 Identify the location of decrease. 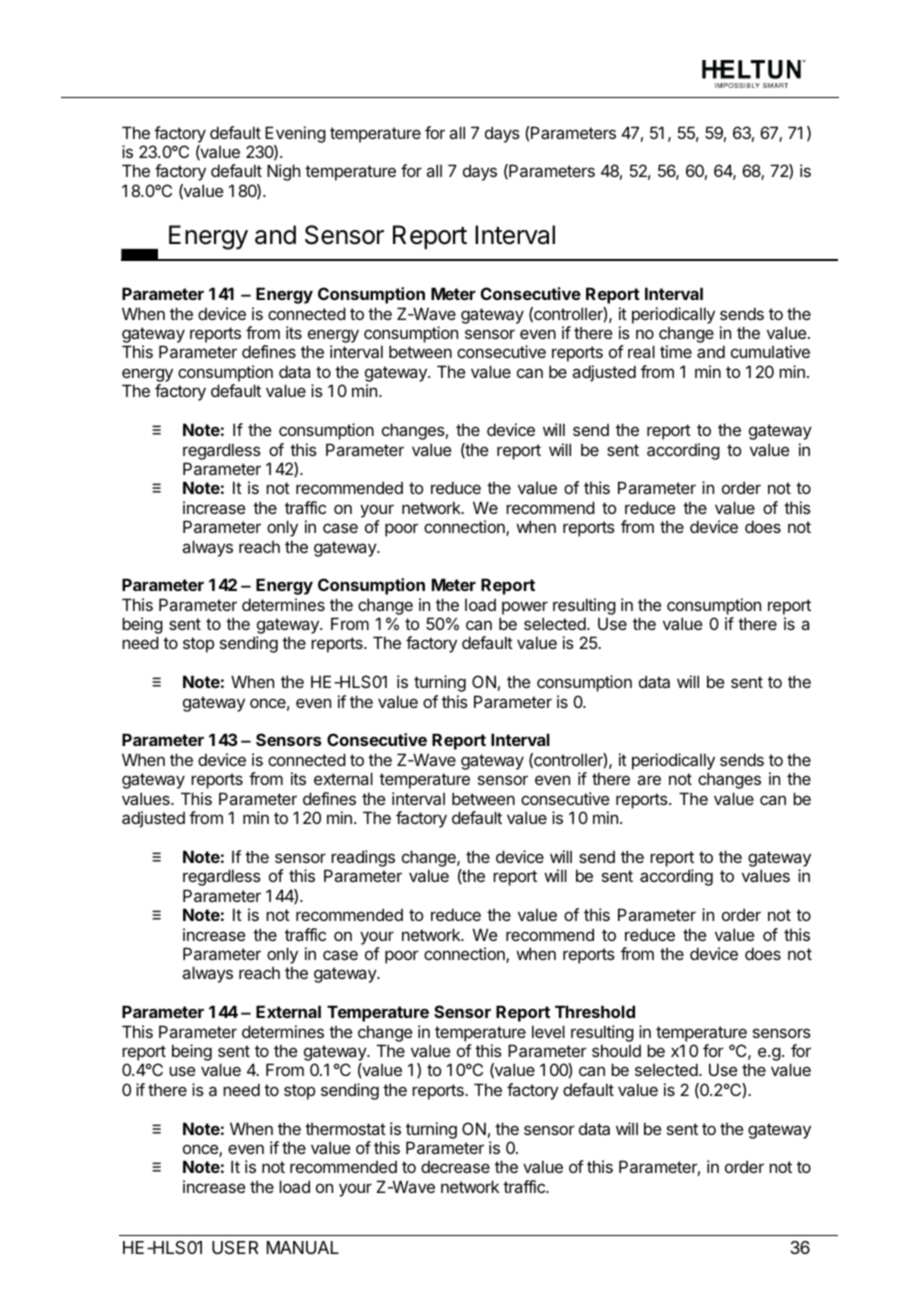
(455, 1167).
